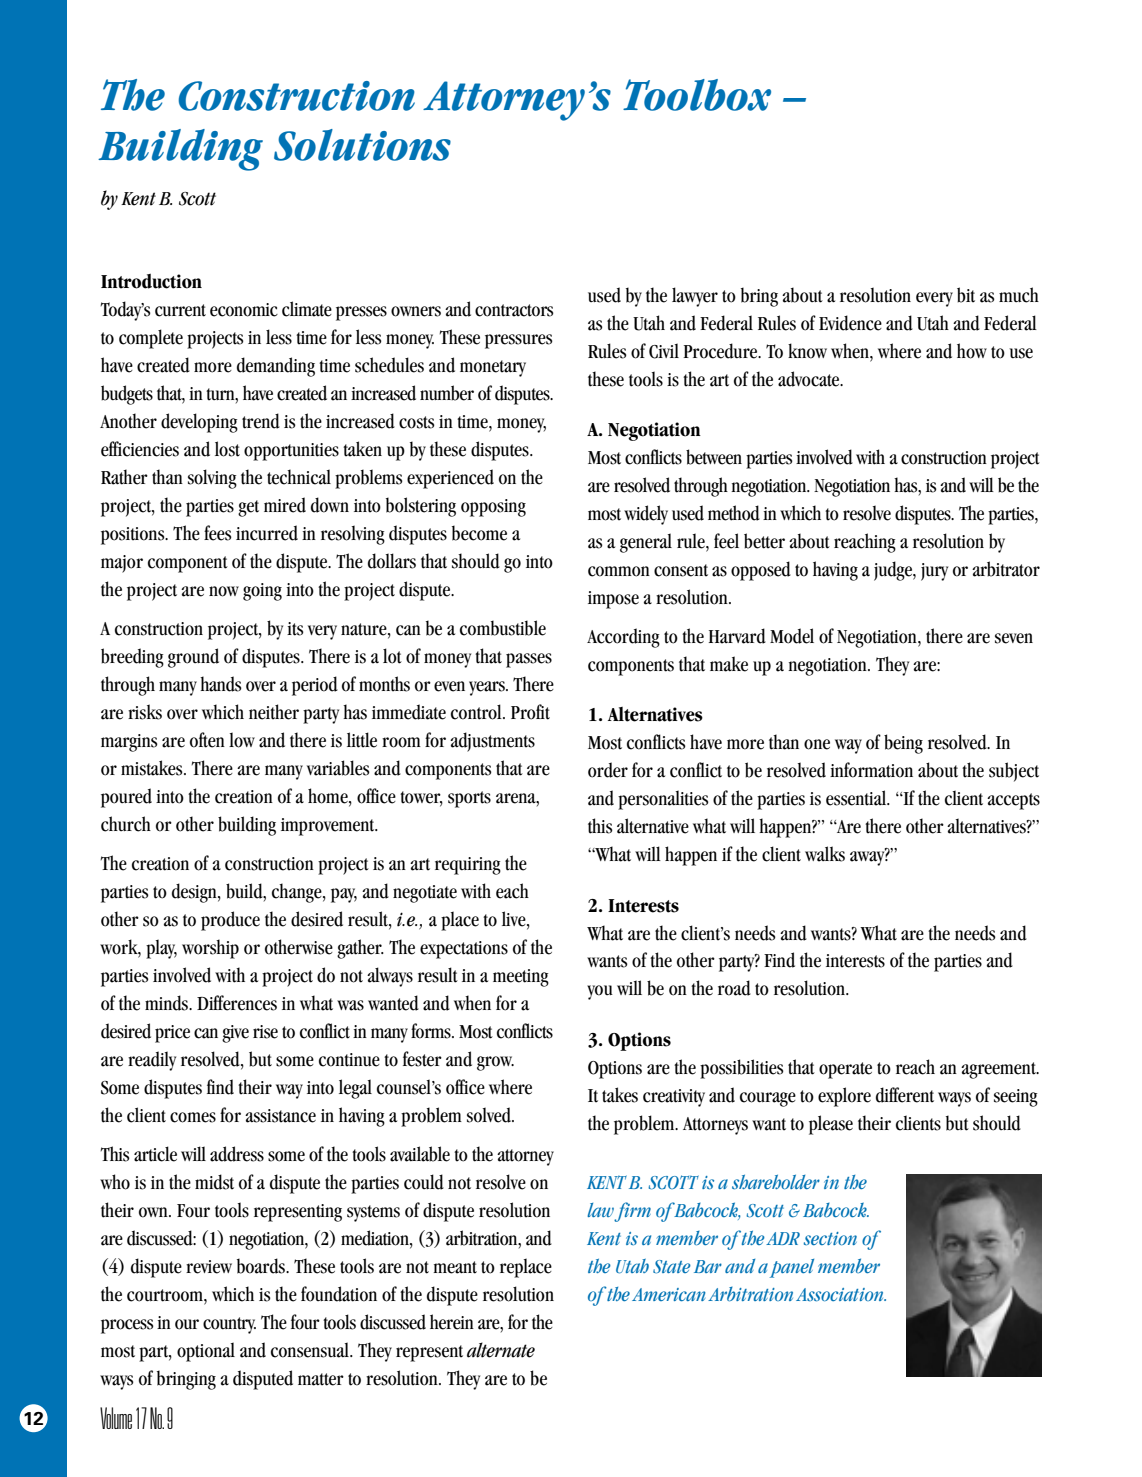 This screenshot has width=1142, height=1477. What do you see at coordinates (1019, 295) in the screenshot?
I see `much` at bounding box center [1019, 295].
